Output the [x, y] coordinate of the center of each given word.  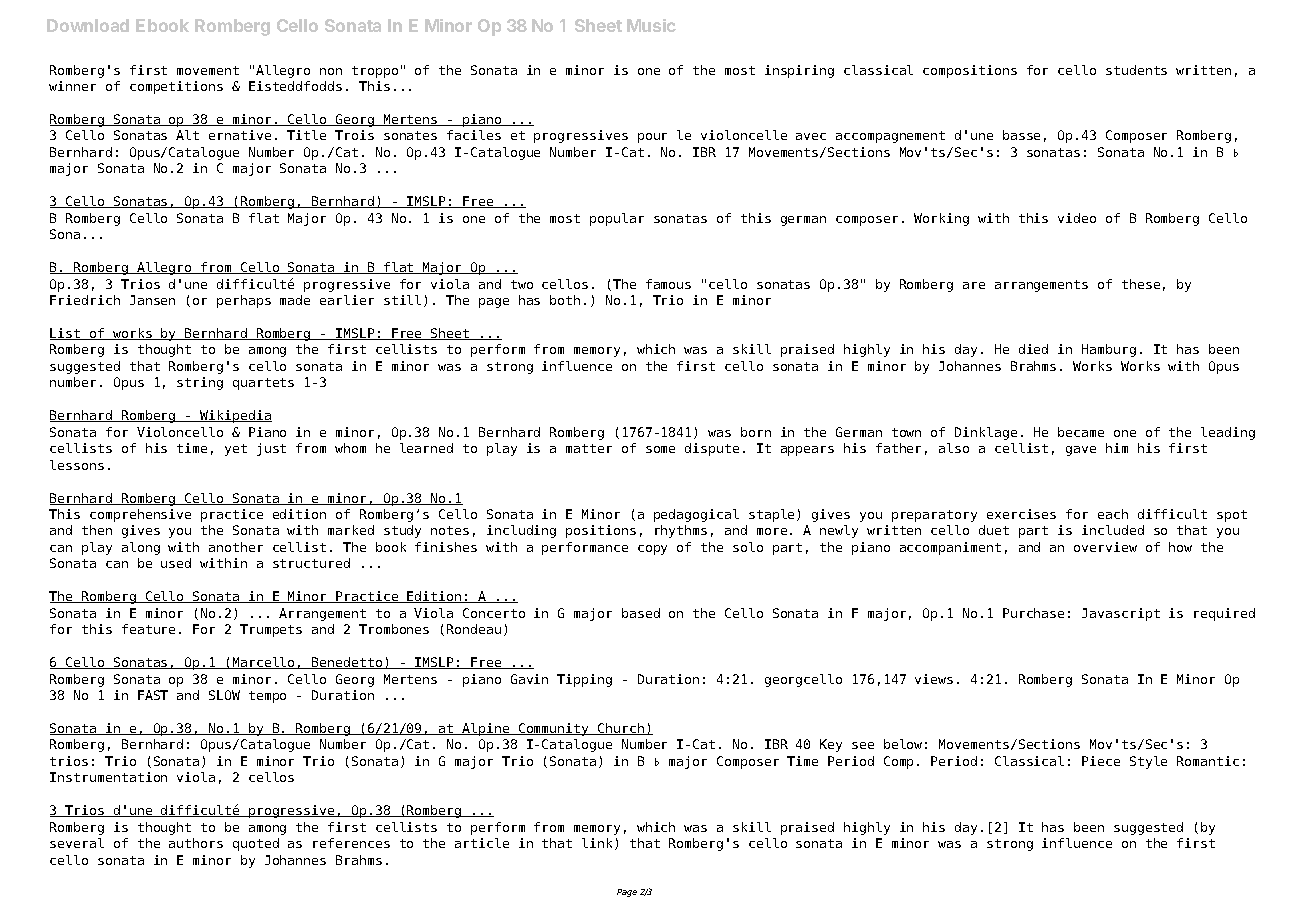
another [236, 547]
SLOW [224, 695]
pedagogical [696, 515]
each [1113, 514]
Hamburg [1109, 350]
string [200, 383]
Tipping [584, 680]
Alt [187, 135]
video [1077, 218]
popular [617, 219]
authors [196, 843]
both [565, 300]
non [331, 71]
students [1136, 70]
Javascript [1121, 614]
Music [651, 25]
